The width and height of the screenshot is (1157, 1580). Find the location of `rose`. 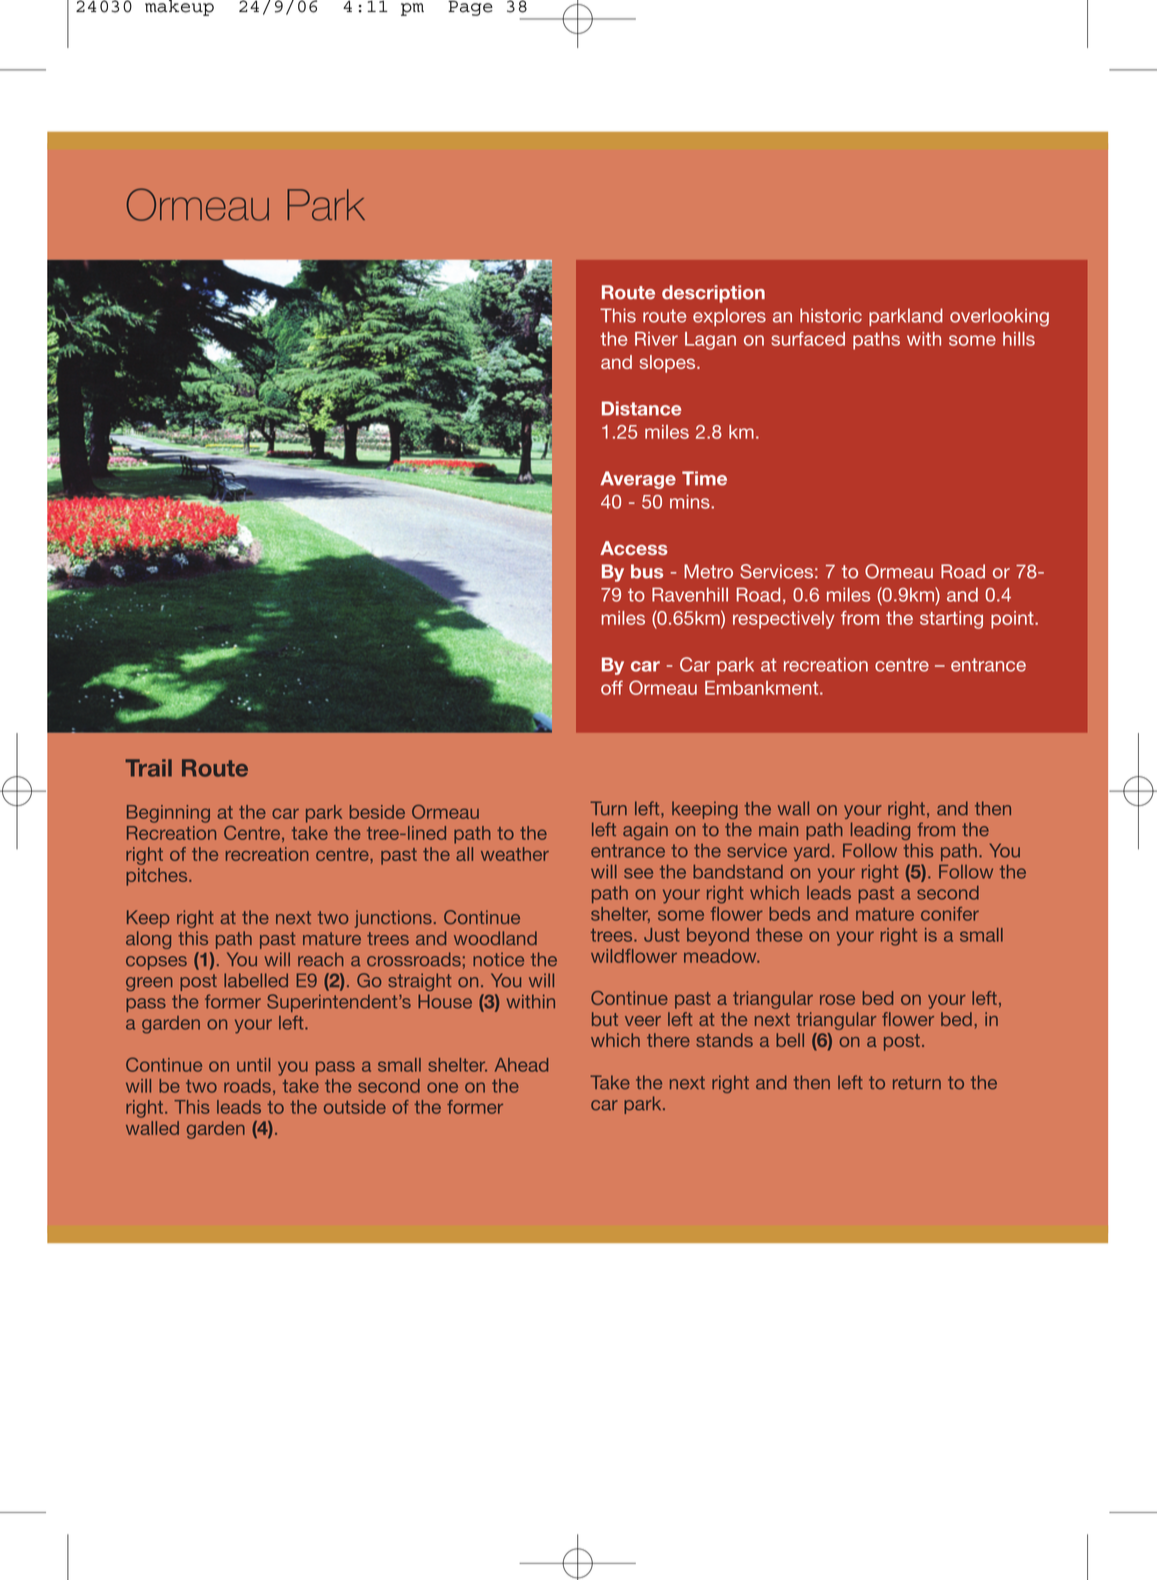

rose is located at coordinates (837, 1000).
